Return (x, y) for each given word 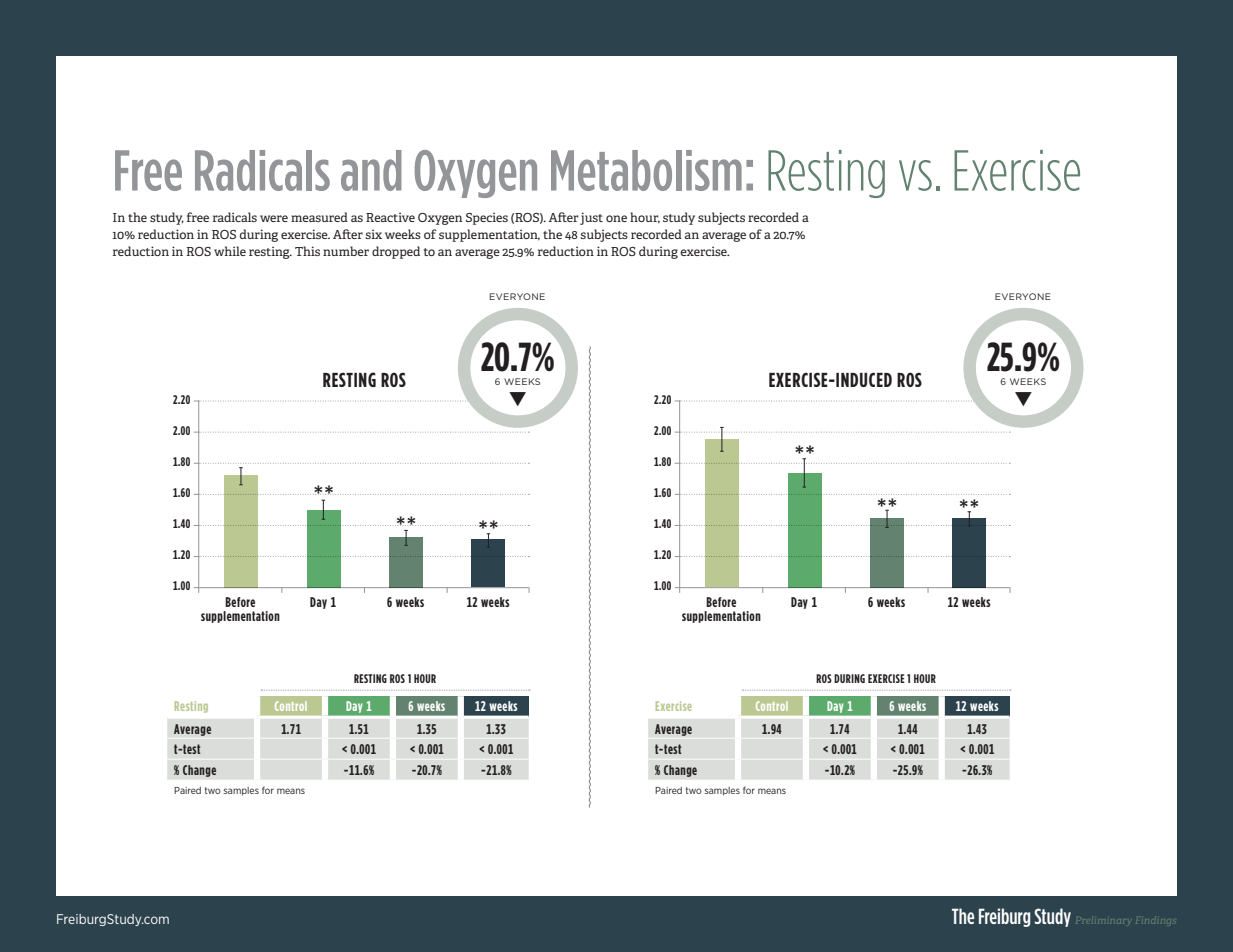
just (591, 218)
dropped (396, 252)
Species (487, 218)
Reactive (390, 217)
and (371, 170)
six (373, 234)
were (274, 218)
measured (319, 217)
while (230, 251)
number (346, 251)
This (307, 251)
